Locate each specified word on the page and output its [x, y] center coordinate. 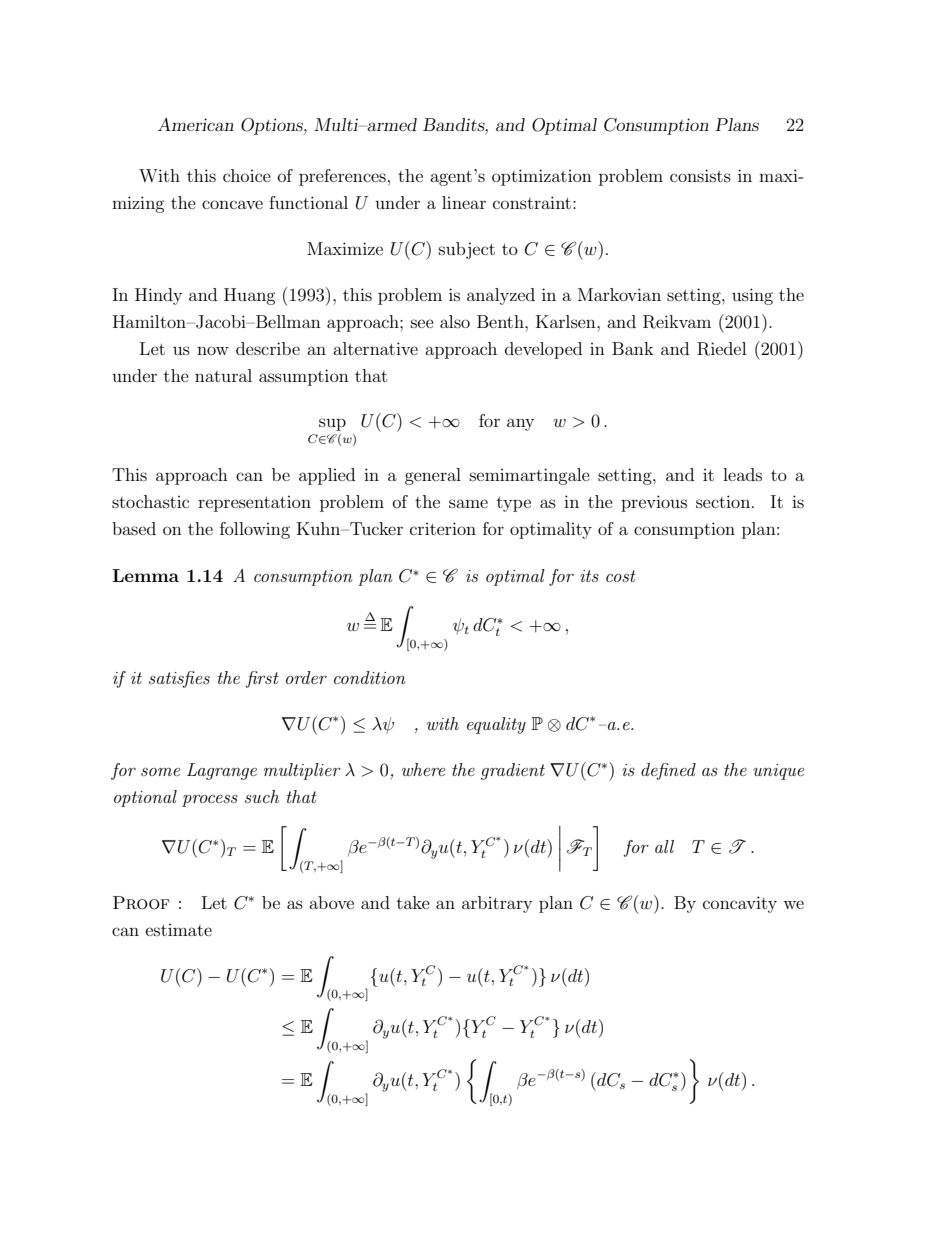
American [196, 124]
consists [700, 175]
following [255, 530]
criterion [443, 528]
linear [464, 202]
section [724, 501]
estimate [179, 930]
